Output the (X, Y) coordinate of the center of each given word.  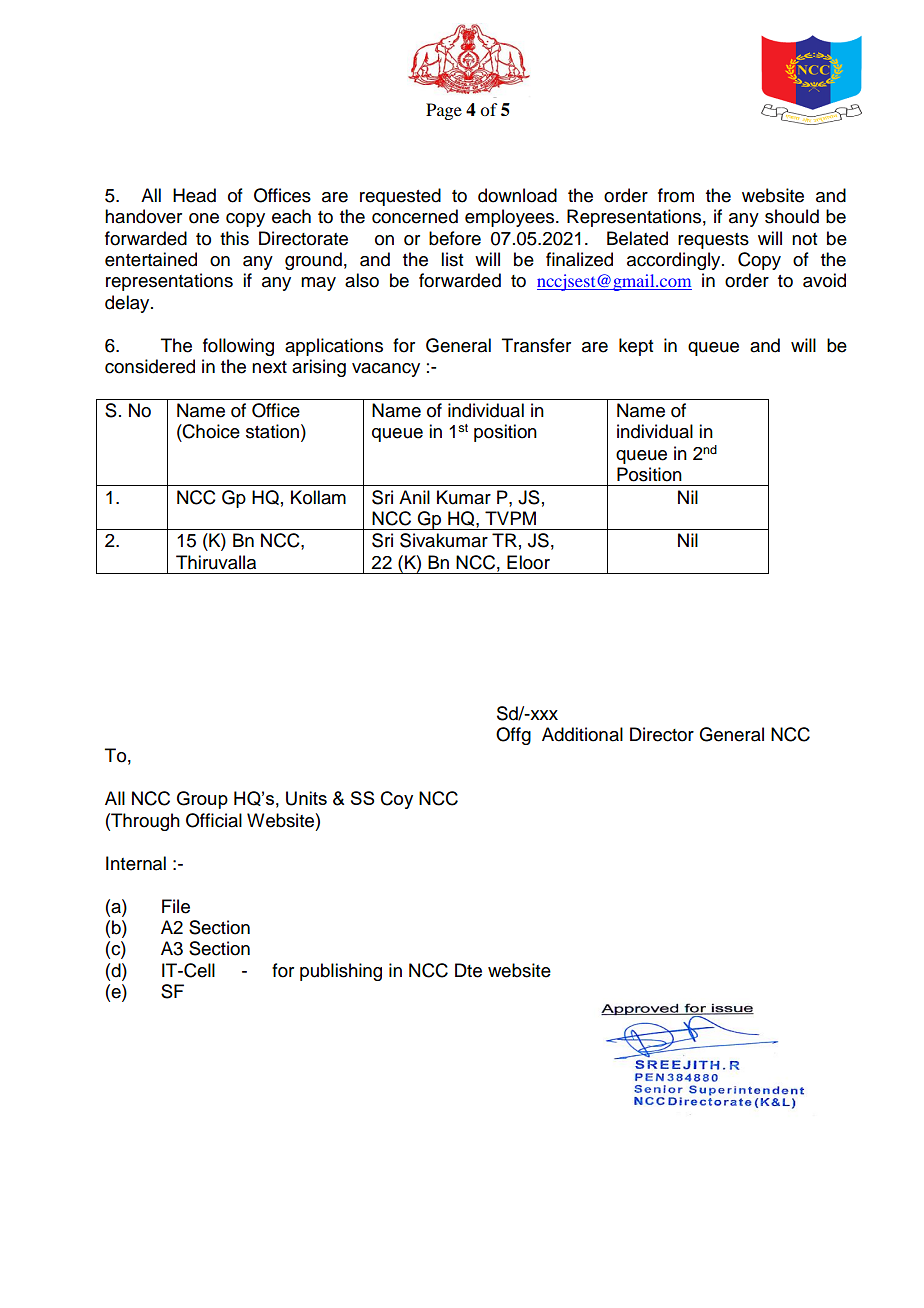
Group (202, 800)
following (238, 347)
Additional (582, 734)
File (176, 906)
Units (306, 798)
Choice (210, 431)
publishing (341, 972)
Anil (414, 497)
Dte (468, 970)
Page (444, 111)
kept (636, 347)
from (676, 195)
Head (194, 195)
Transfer (536, 345)
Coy (397, 800)
